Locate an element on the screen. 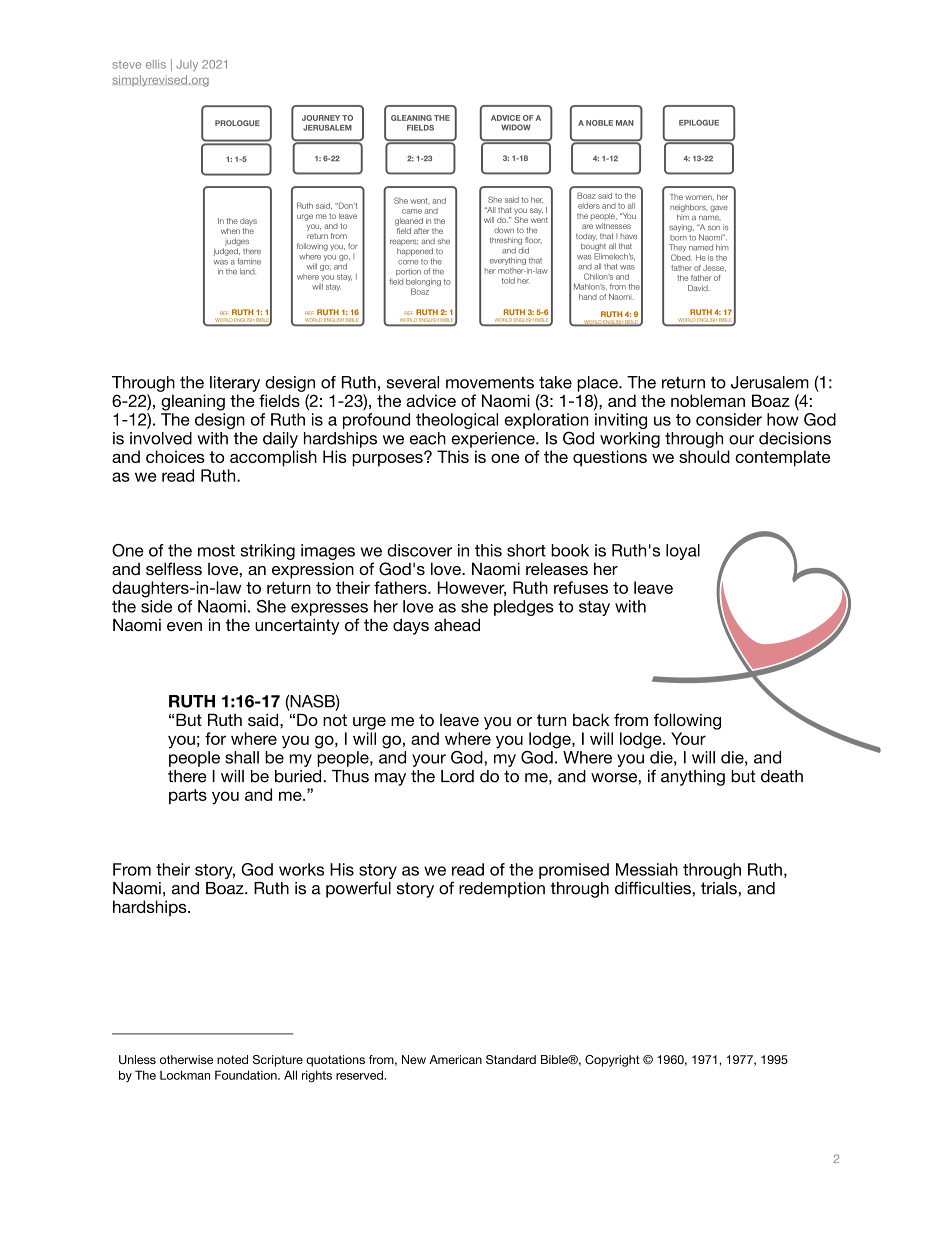 This screenshot has height=1233, width=952. otherwise is located at coordinates (186, 1059).
